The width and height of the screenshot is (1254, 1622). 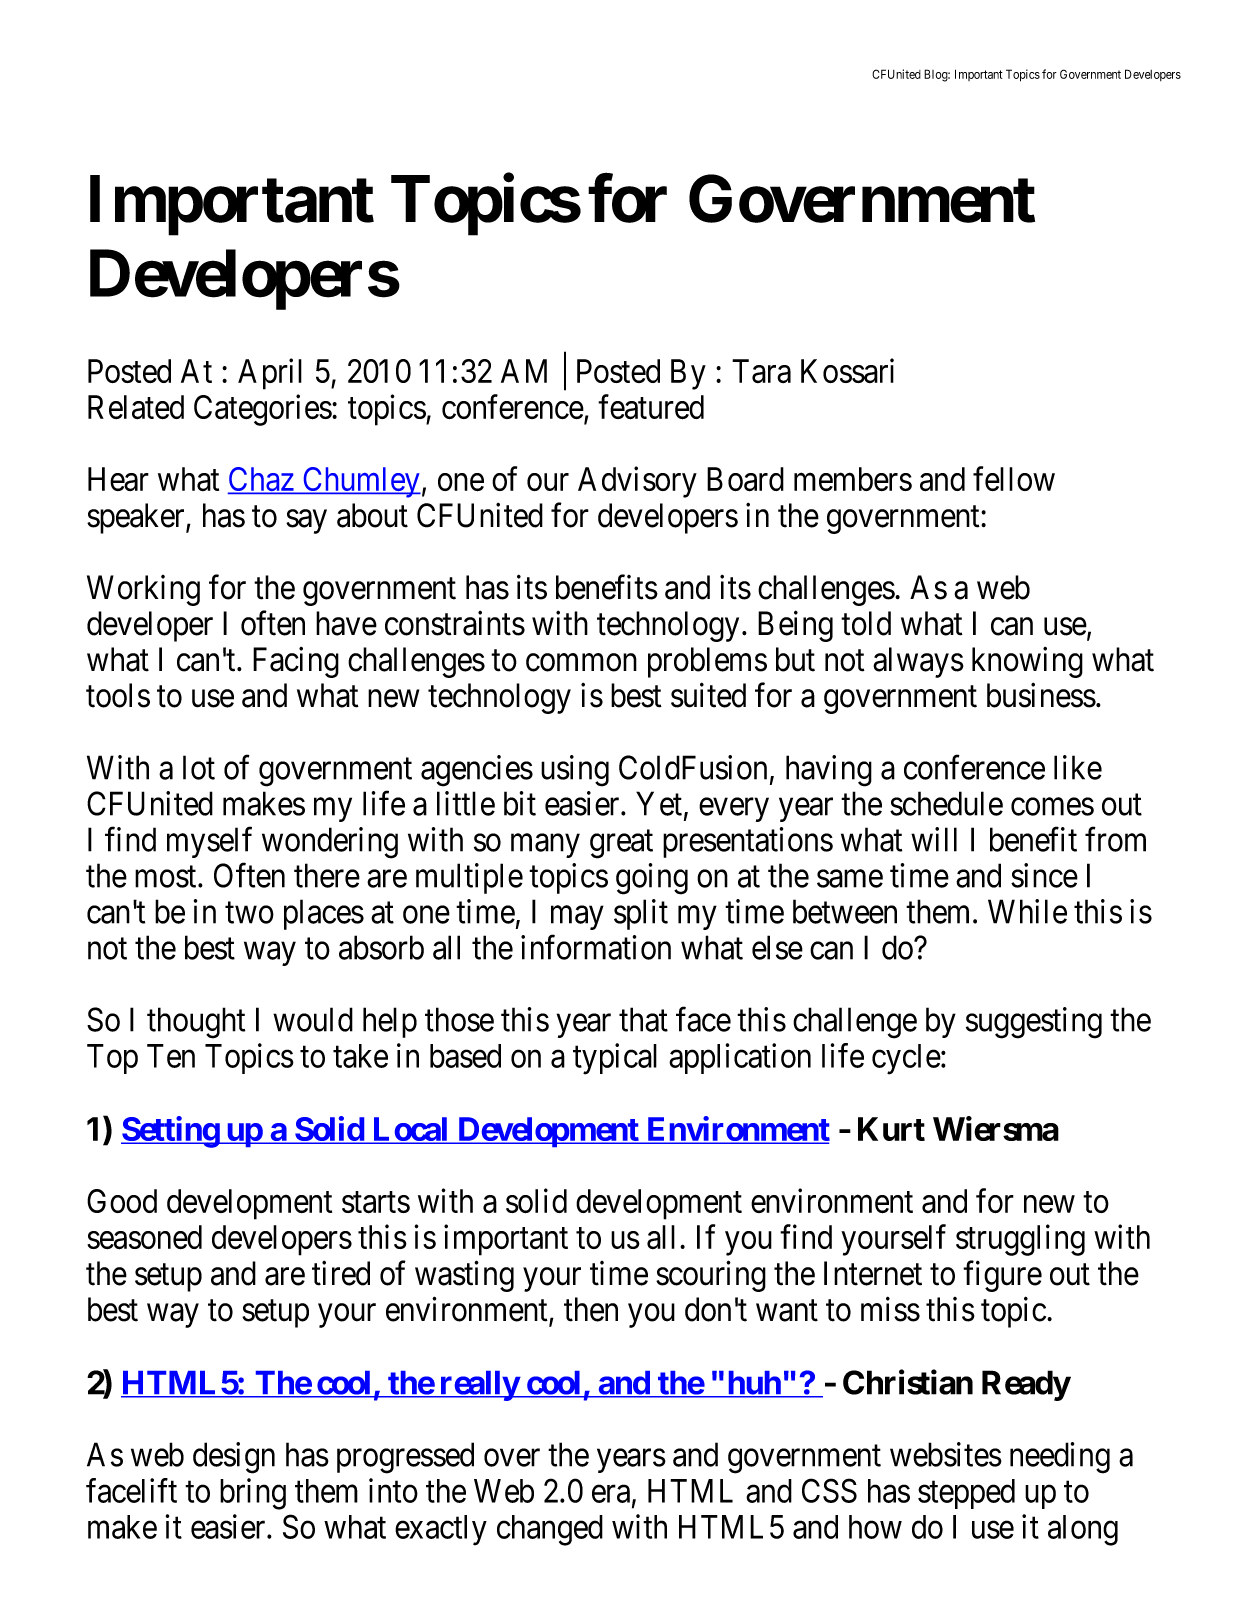 I want to click on using, so click(x=575, y=771).
